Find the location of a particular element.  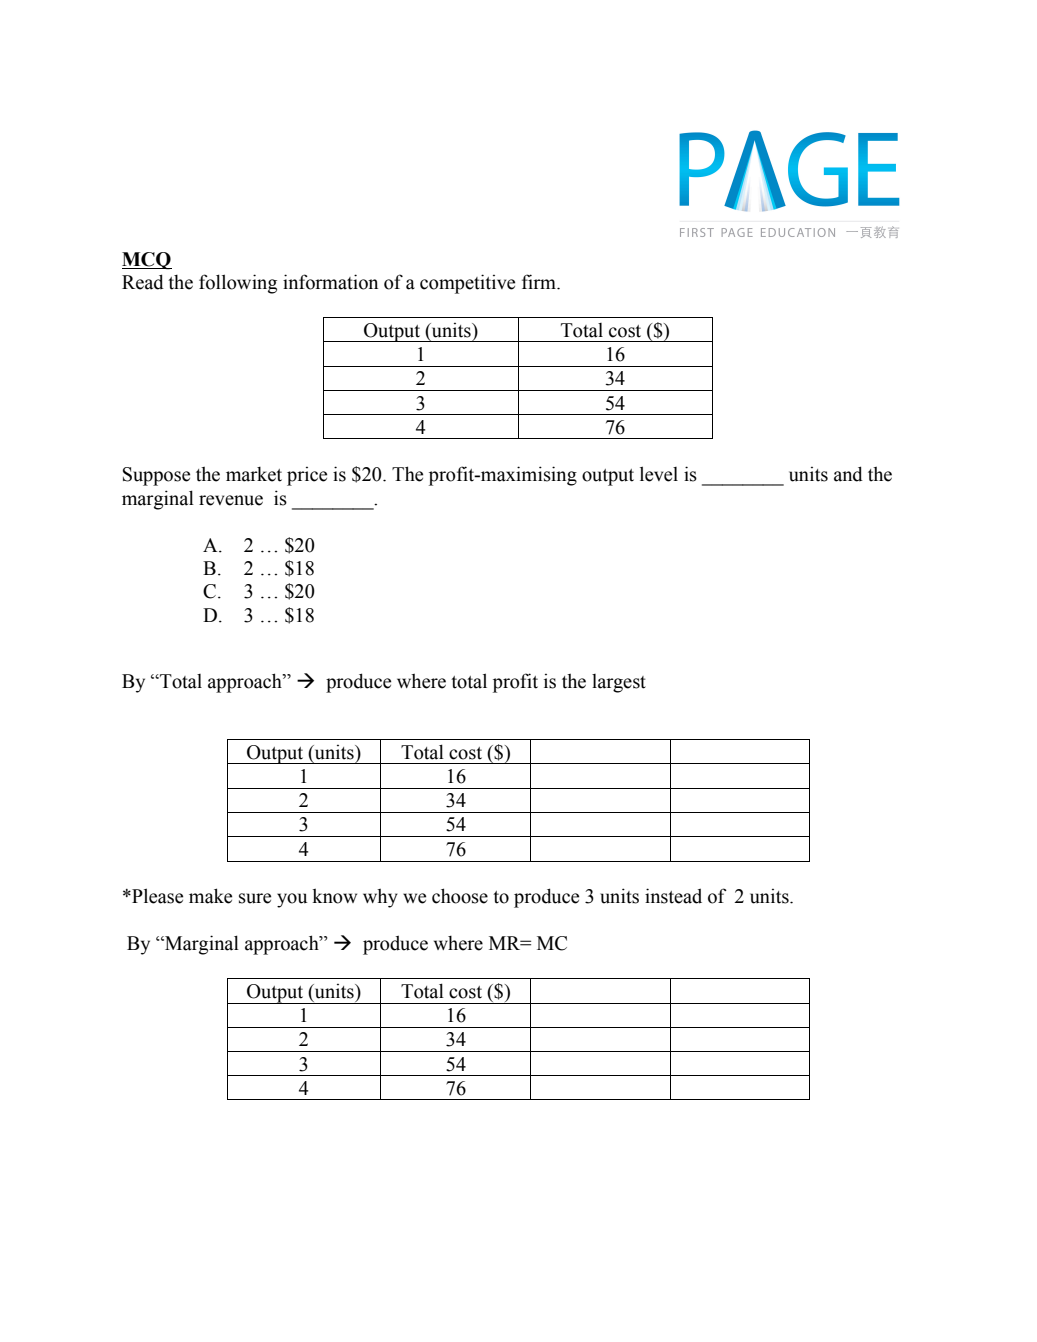

market is located at coordinates (254, 474).
